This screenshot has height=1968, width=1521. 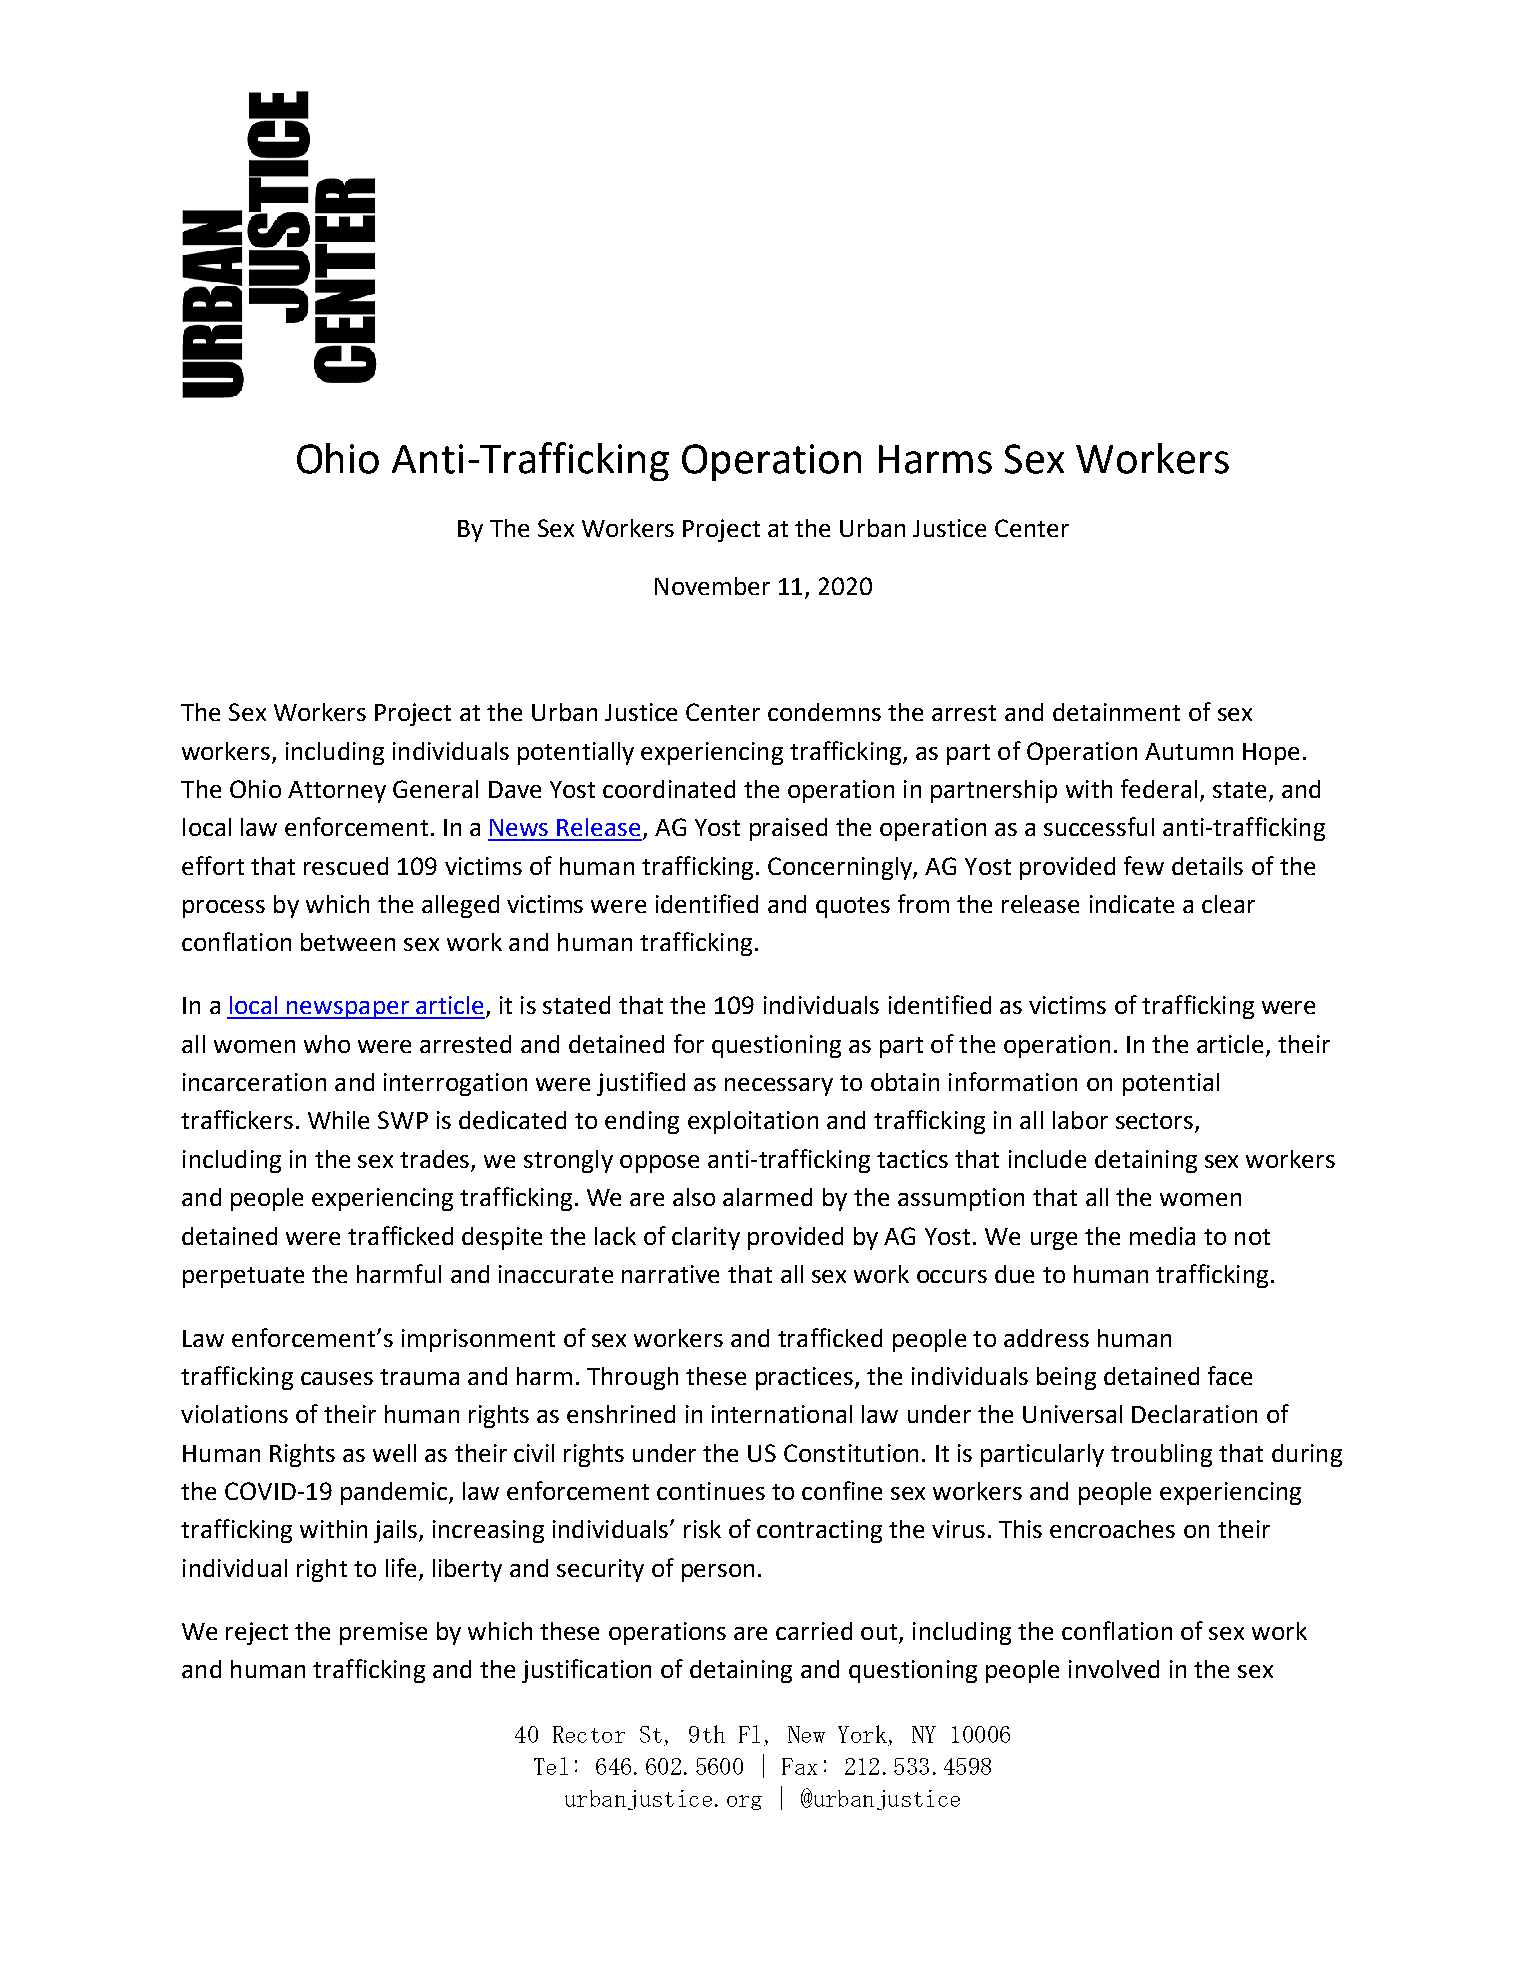 I want to click on Fax, so click(x=799, y=1766).
